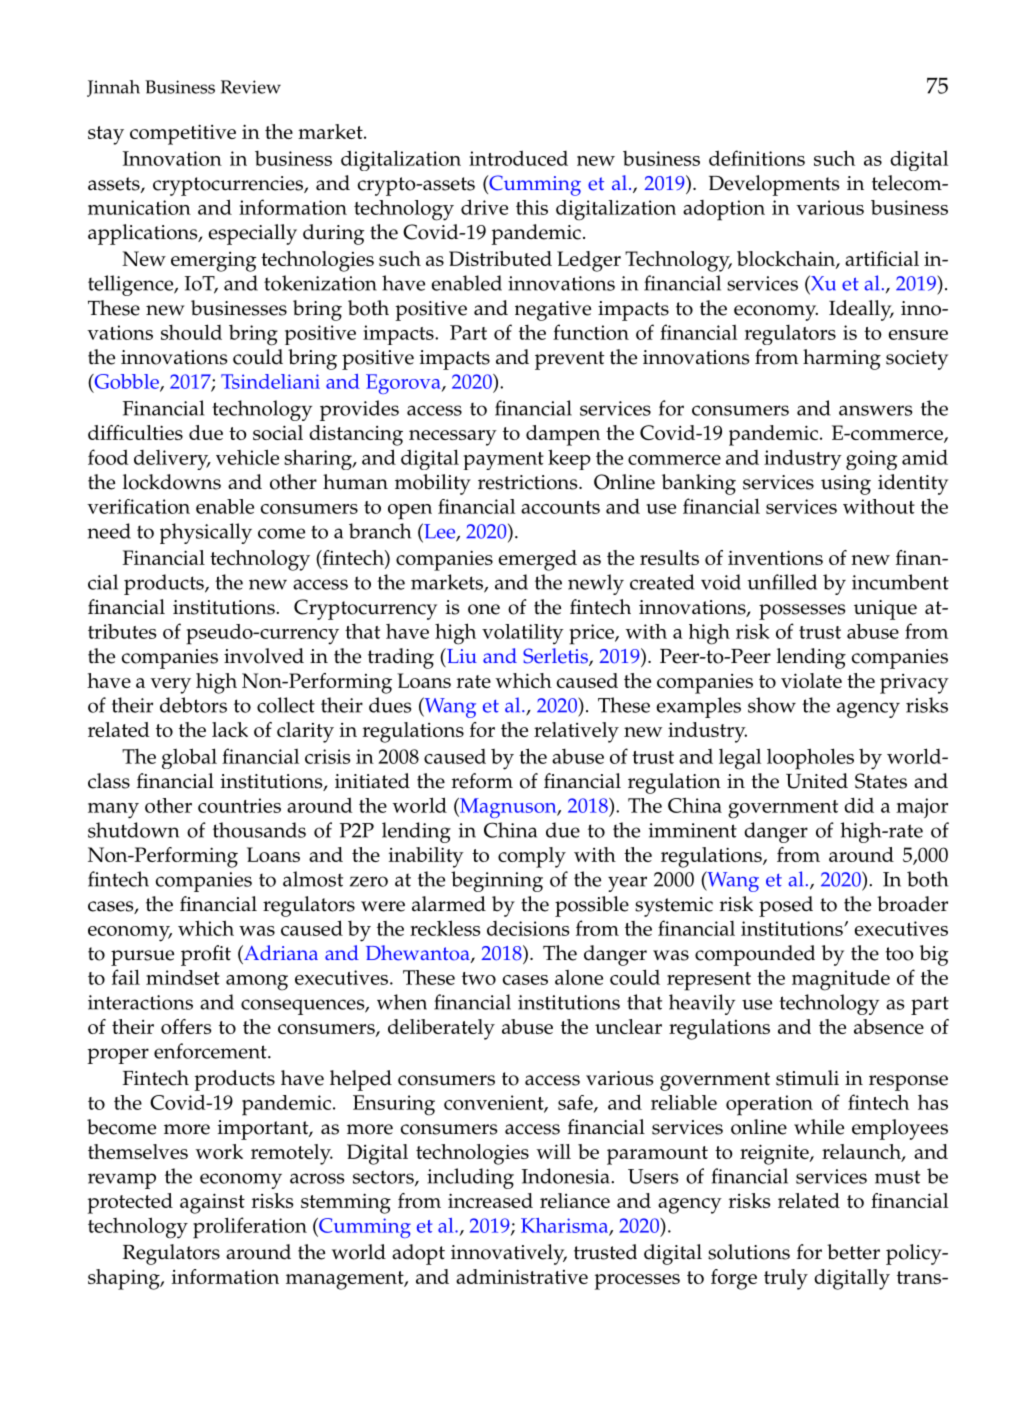  I want to click on definitions, so click(757, 158).
